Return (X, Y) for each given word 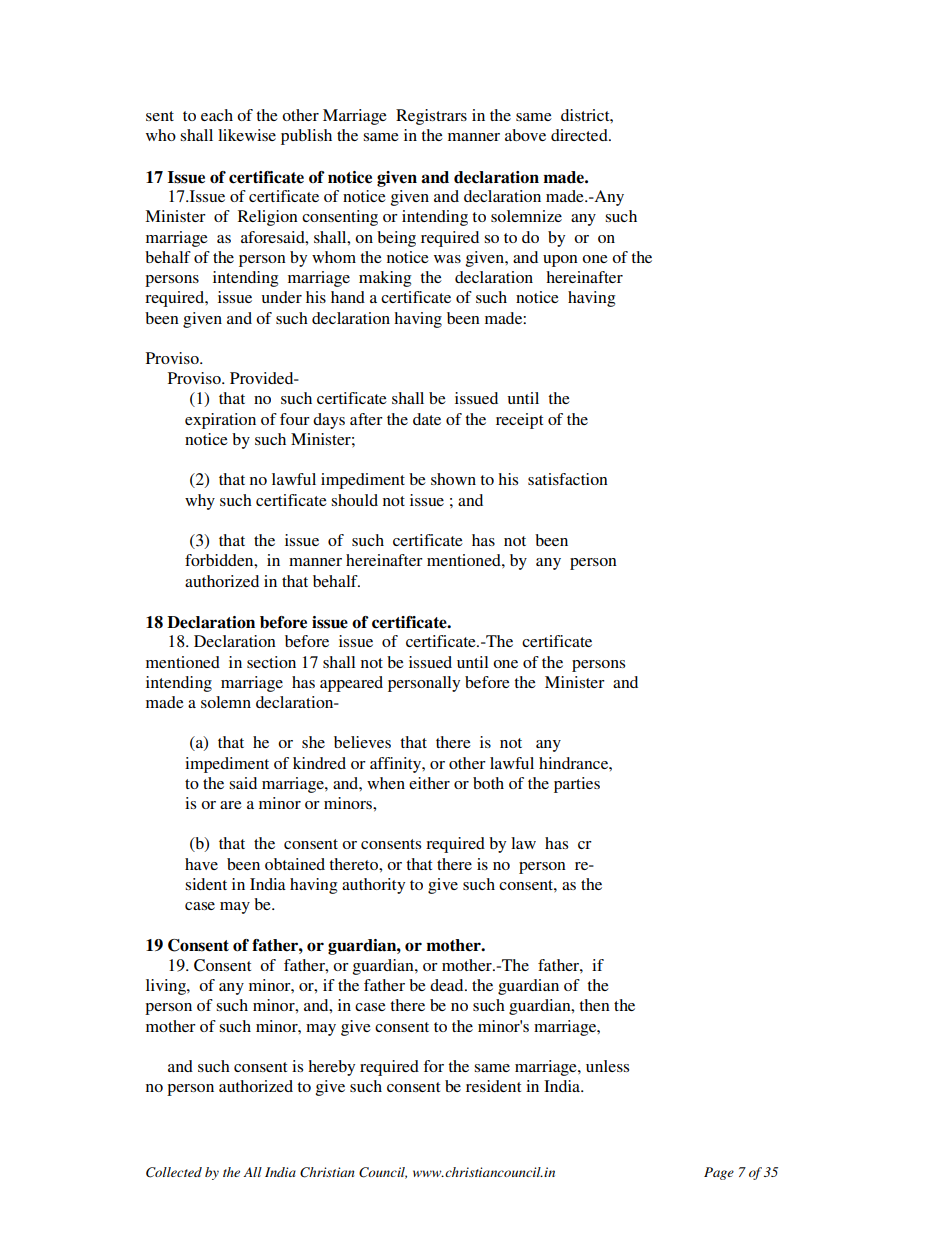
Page (719, 1173)
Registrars (431, 117)
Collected (174, 1172)
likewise (247, 135)
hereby (331, 1068)
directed (580, 135)
